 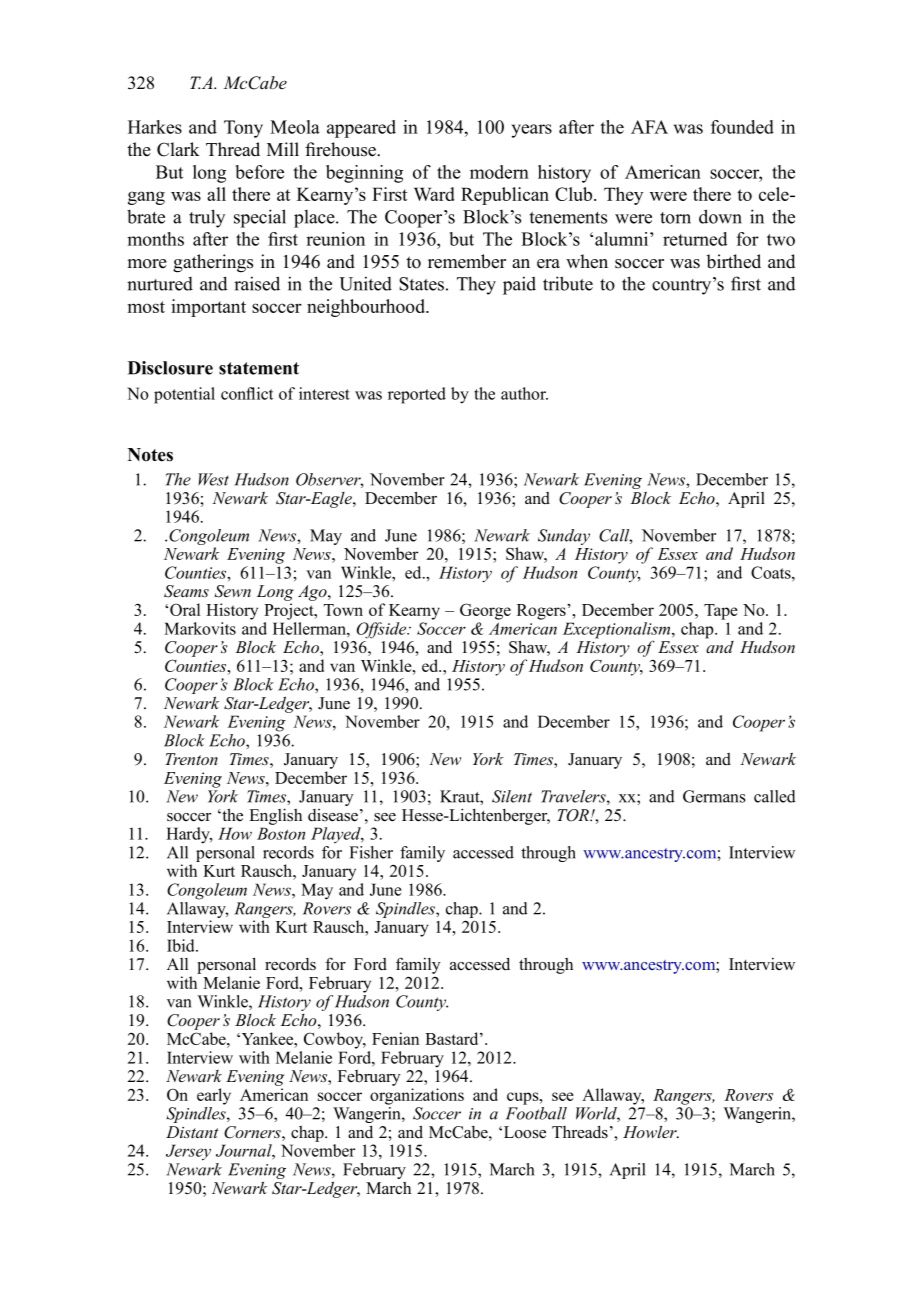 What do you see at coordinates (714, 796) in the document?
I see `Germans` at bounding box center [714, 796].
